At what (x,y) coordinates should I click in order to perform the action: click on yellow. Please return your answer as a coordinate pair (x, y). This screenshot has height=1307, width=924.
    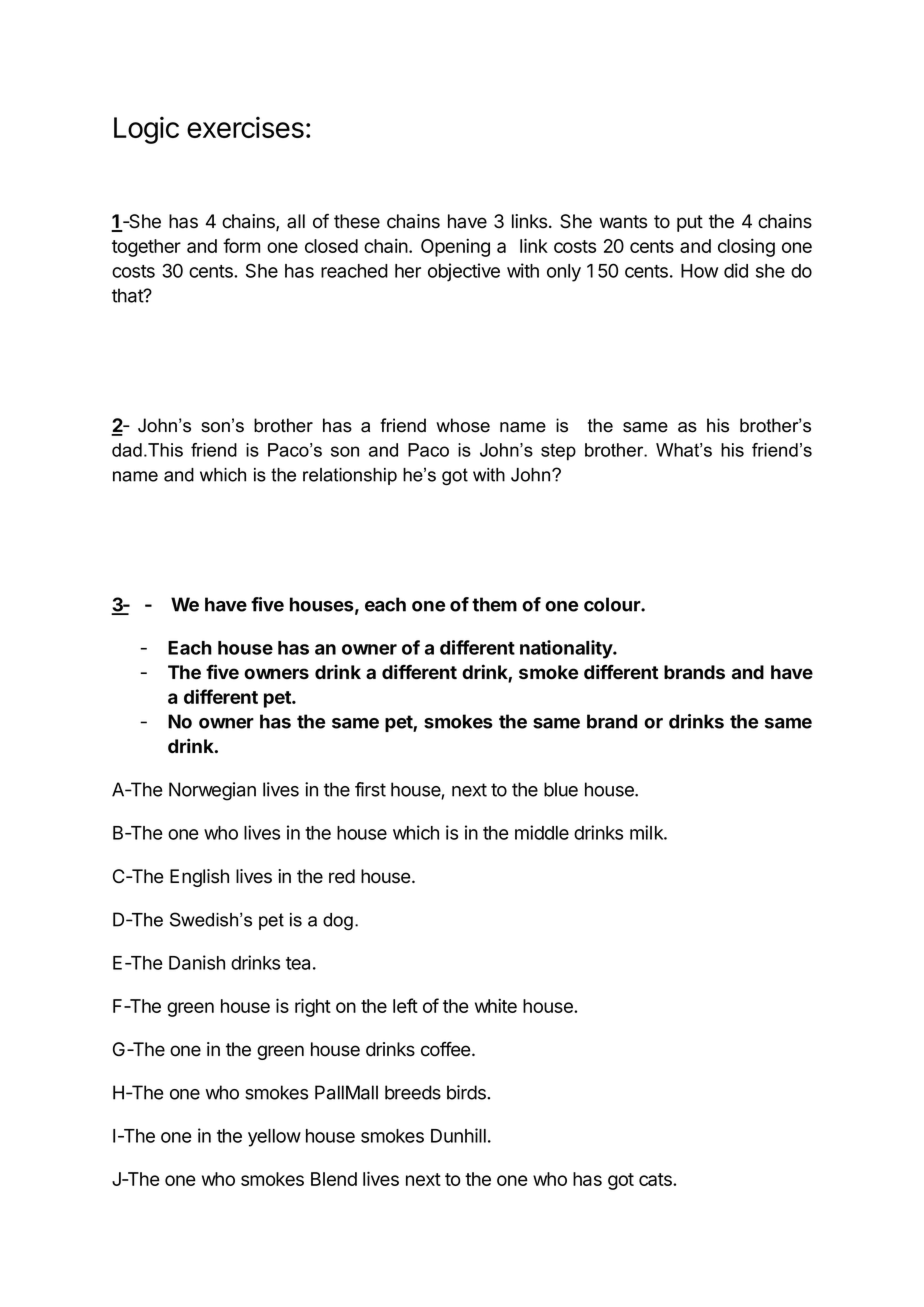
    Looking at the image, I should click on (274, 1138).
